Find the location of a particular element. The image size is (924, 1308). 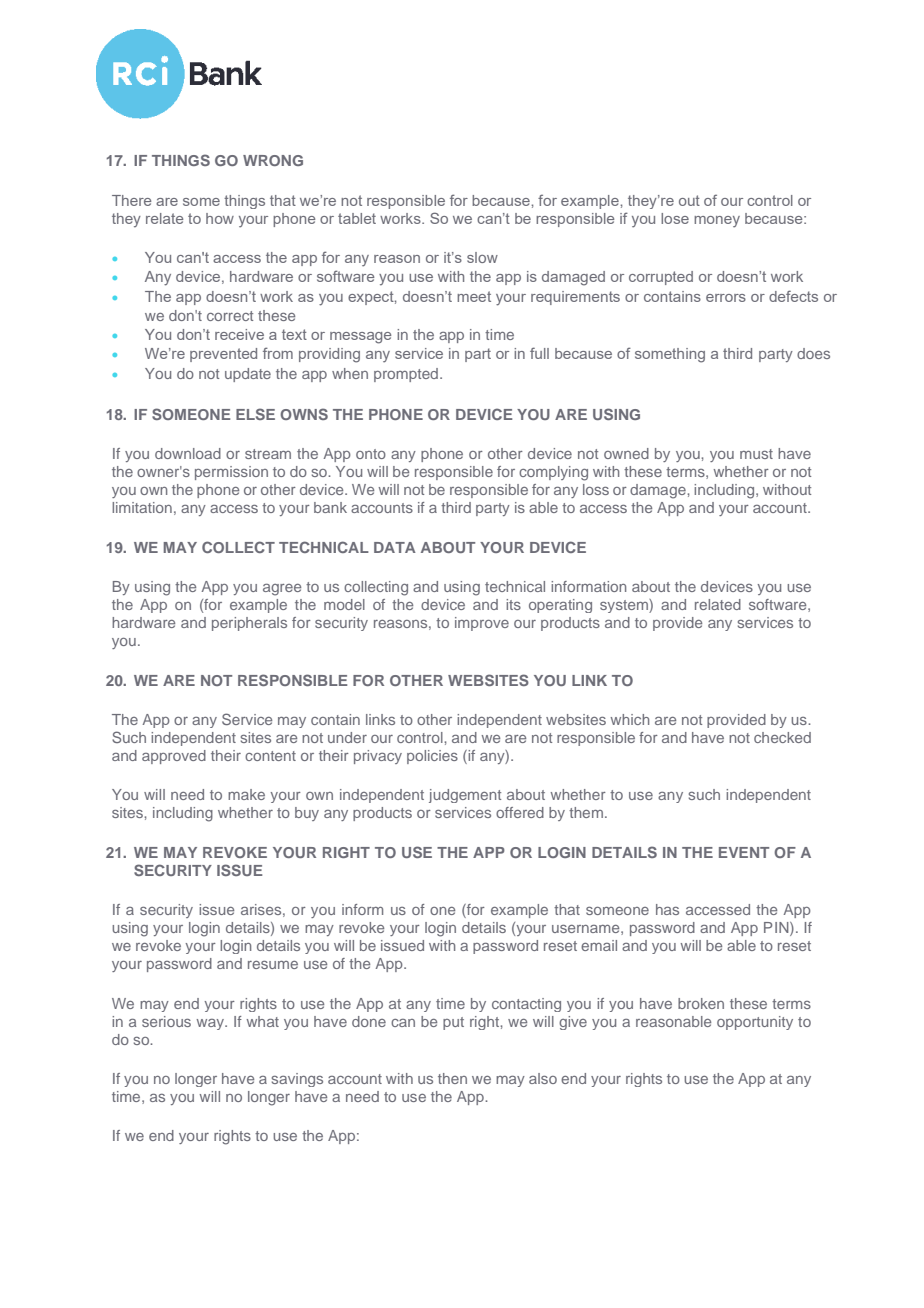

permission is located at coordinates (231, 473).
